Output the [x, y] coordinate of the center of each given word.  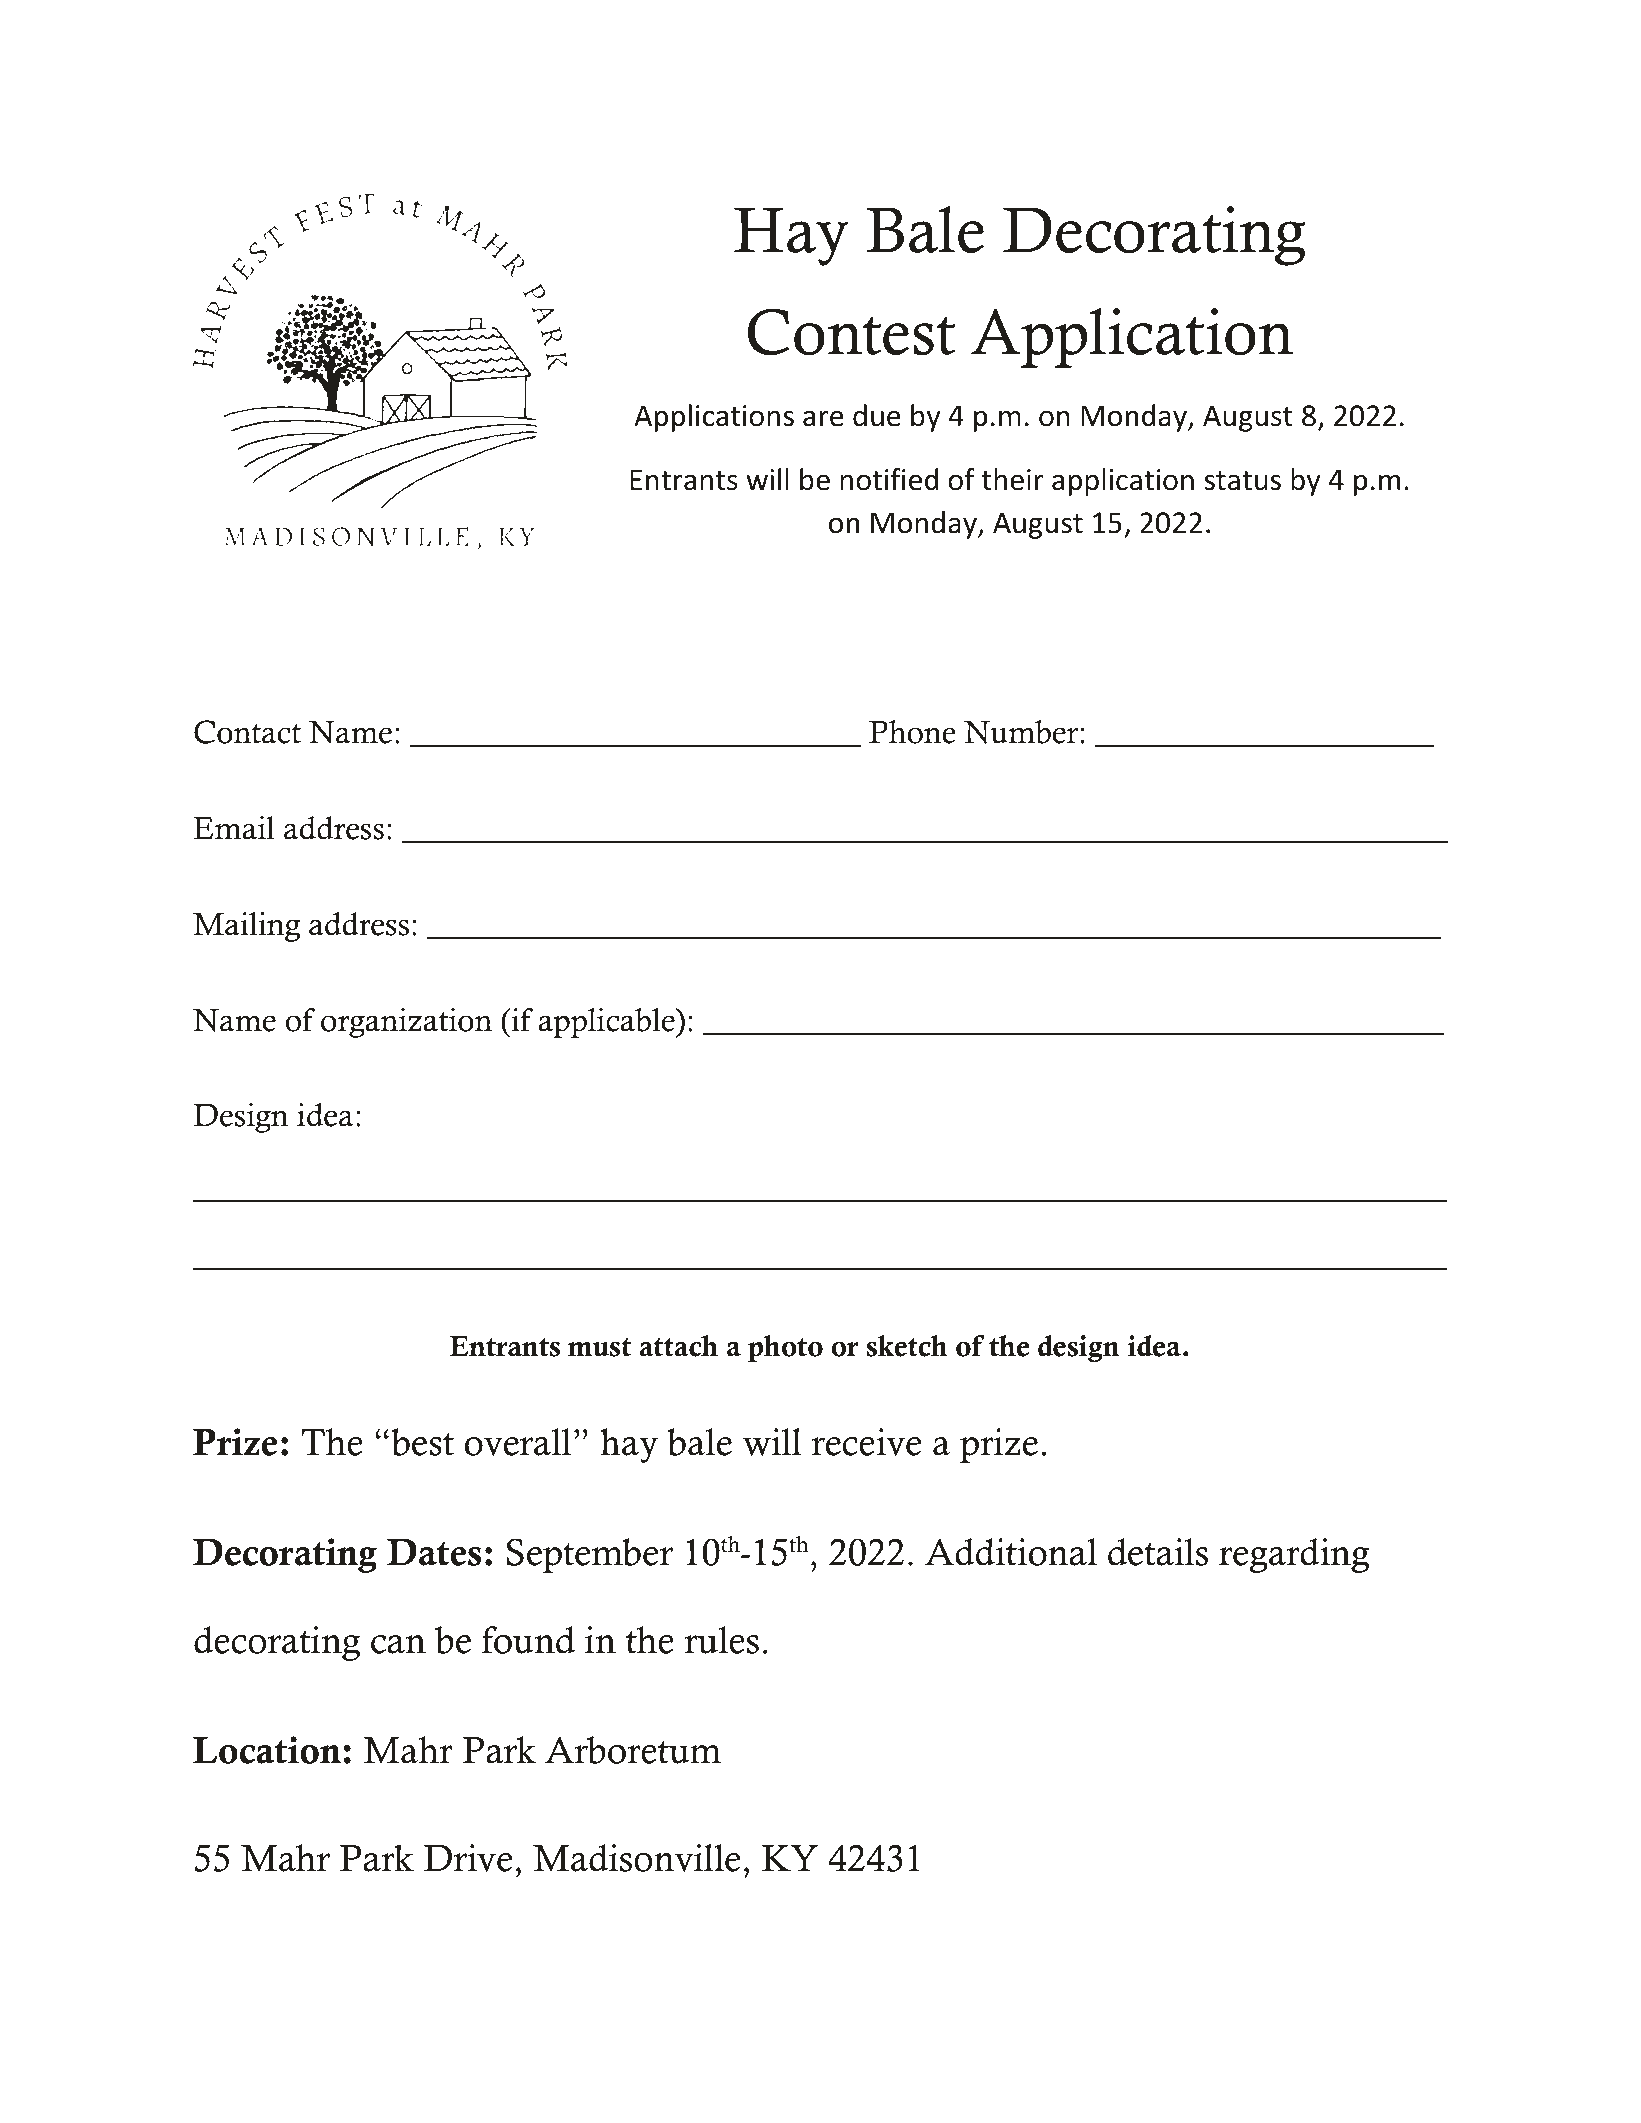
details [1158, 1552]
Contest [851, 332]
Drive [468, 1858]
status [1243, 481]
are [823, 418]
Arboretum [633, 1750]
